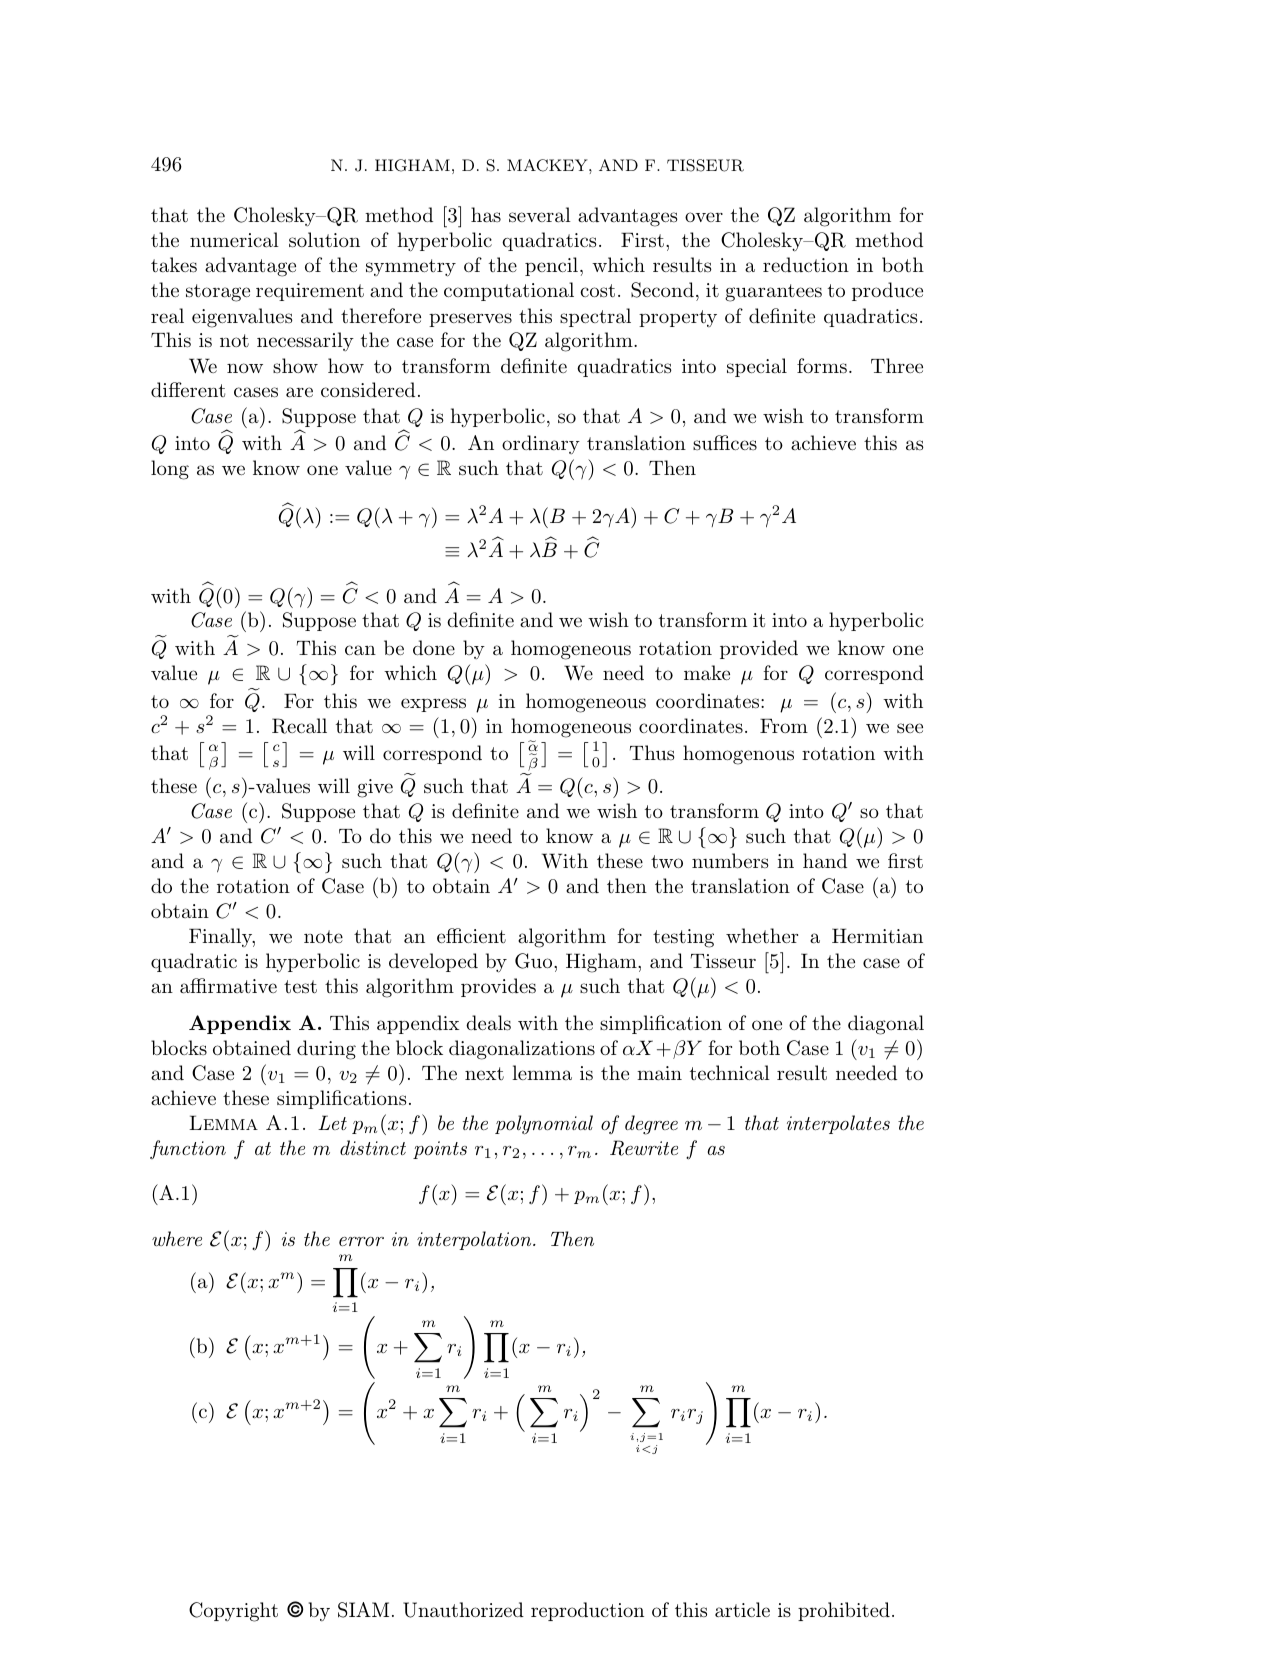 The width and height of the image is (1282, 1659). Describe the element at coordinates (170, 470) in the image. I see `long` at that location.
